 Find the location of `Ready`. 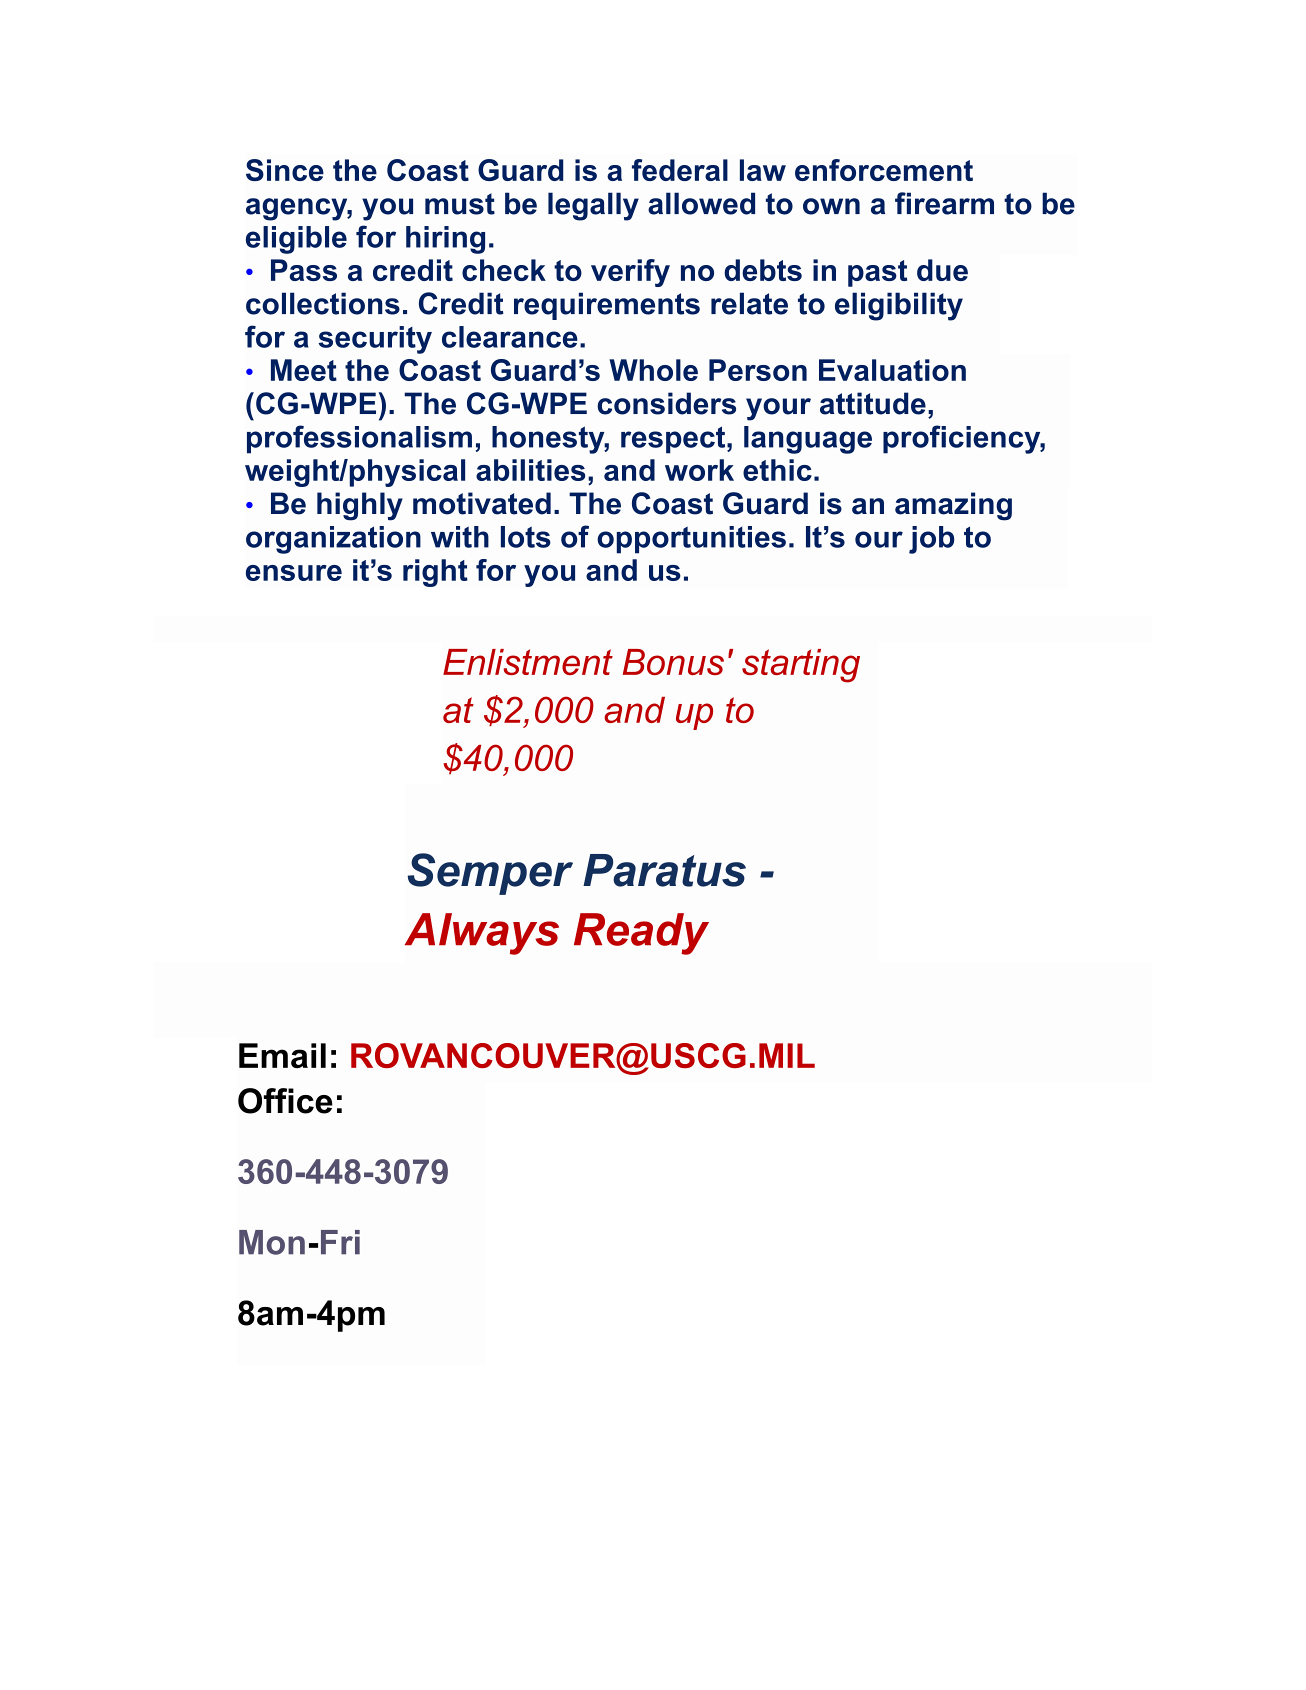

Ready is located at coordinates (641, 934).
